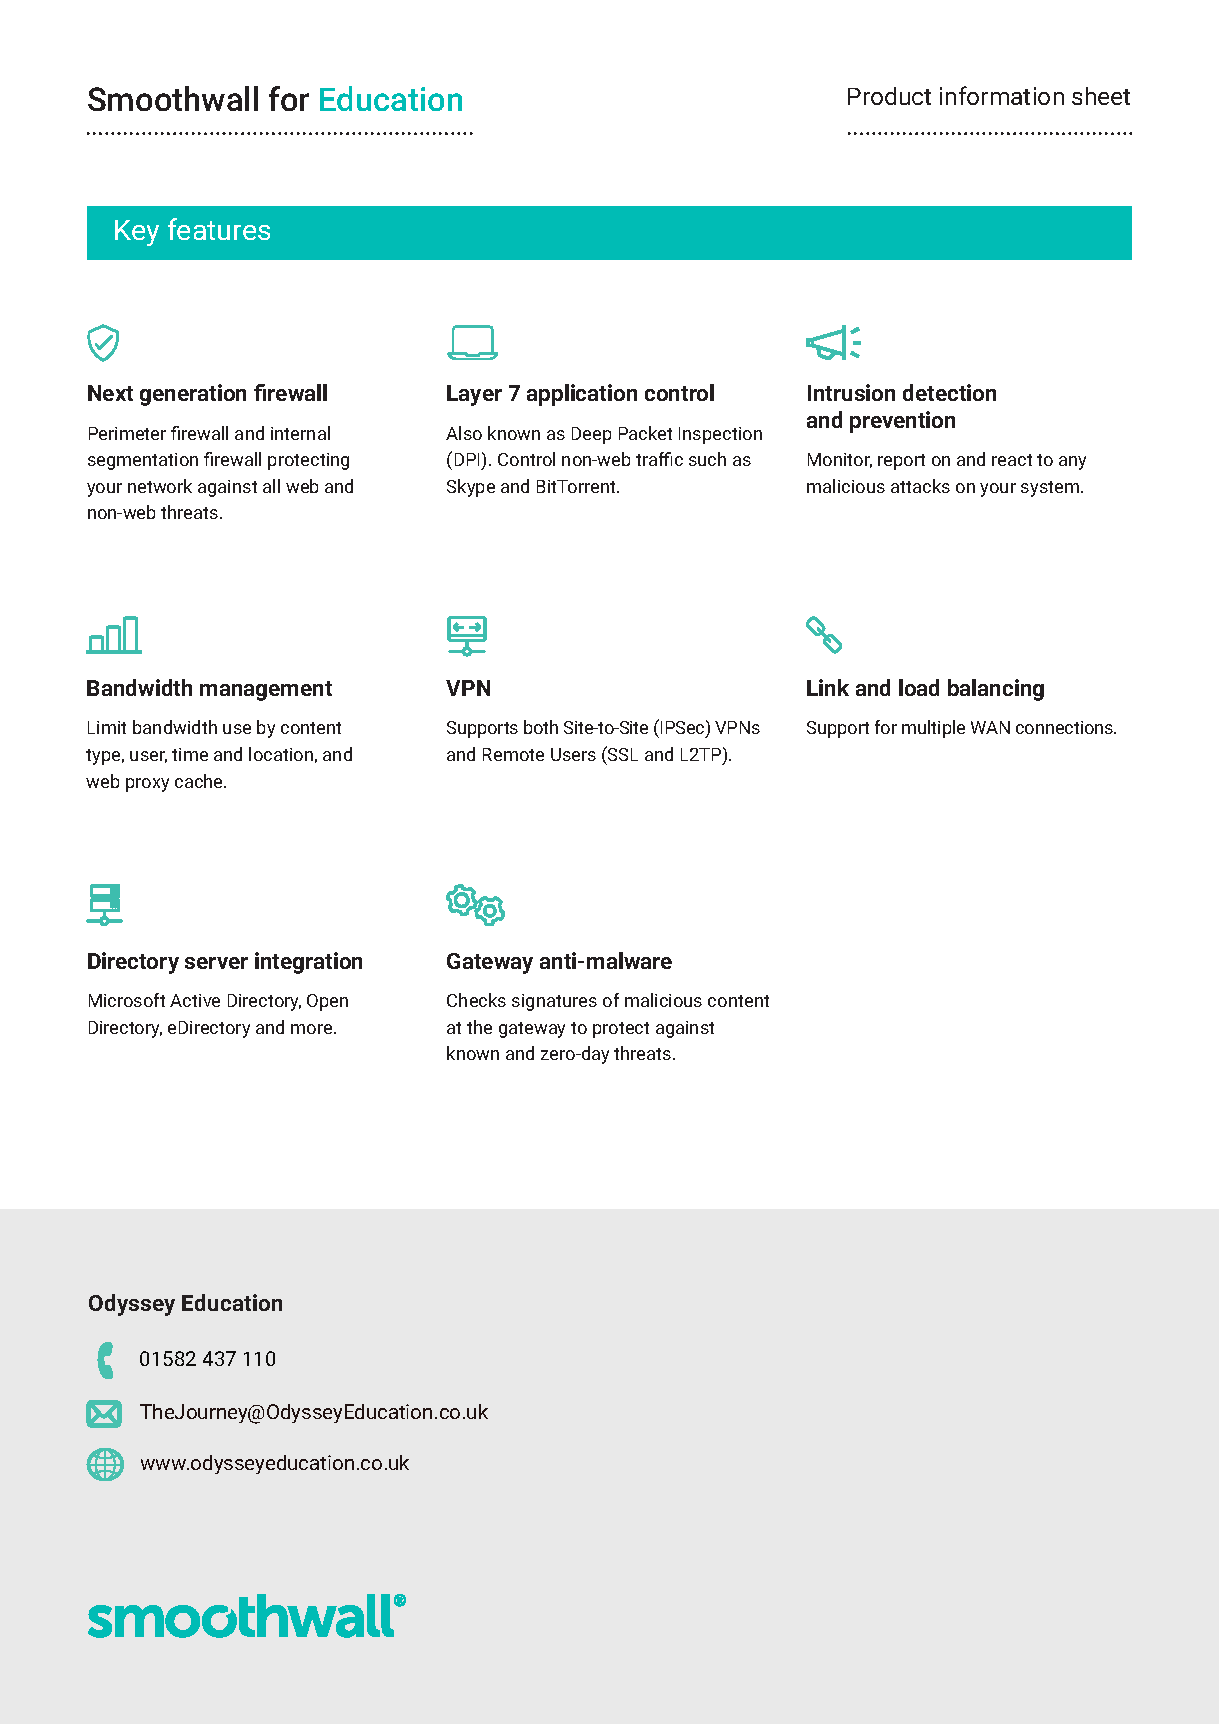 This screenshot has width=1219, height=1724. What do you see at coordinates (193, 395) in the screenshot?
I see `generation` at bounding box center [193, 395].
